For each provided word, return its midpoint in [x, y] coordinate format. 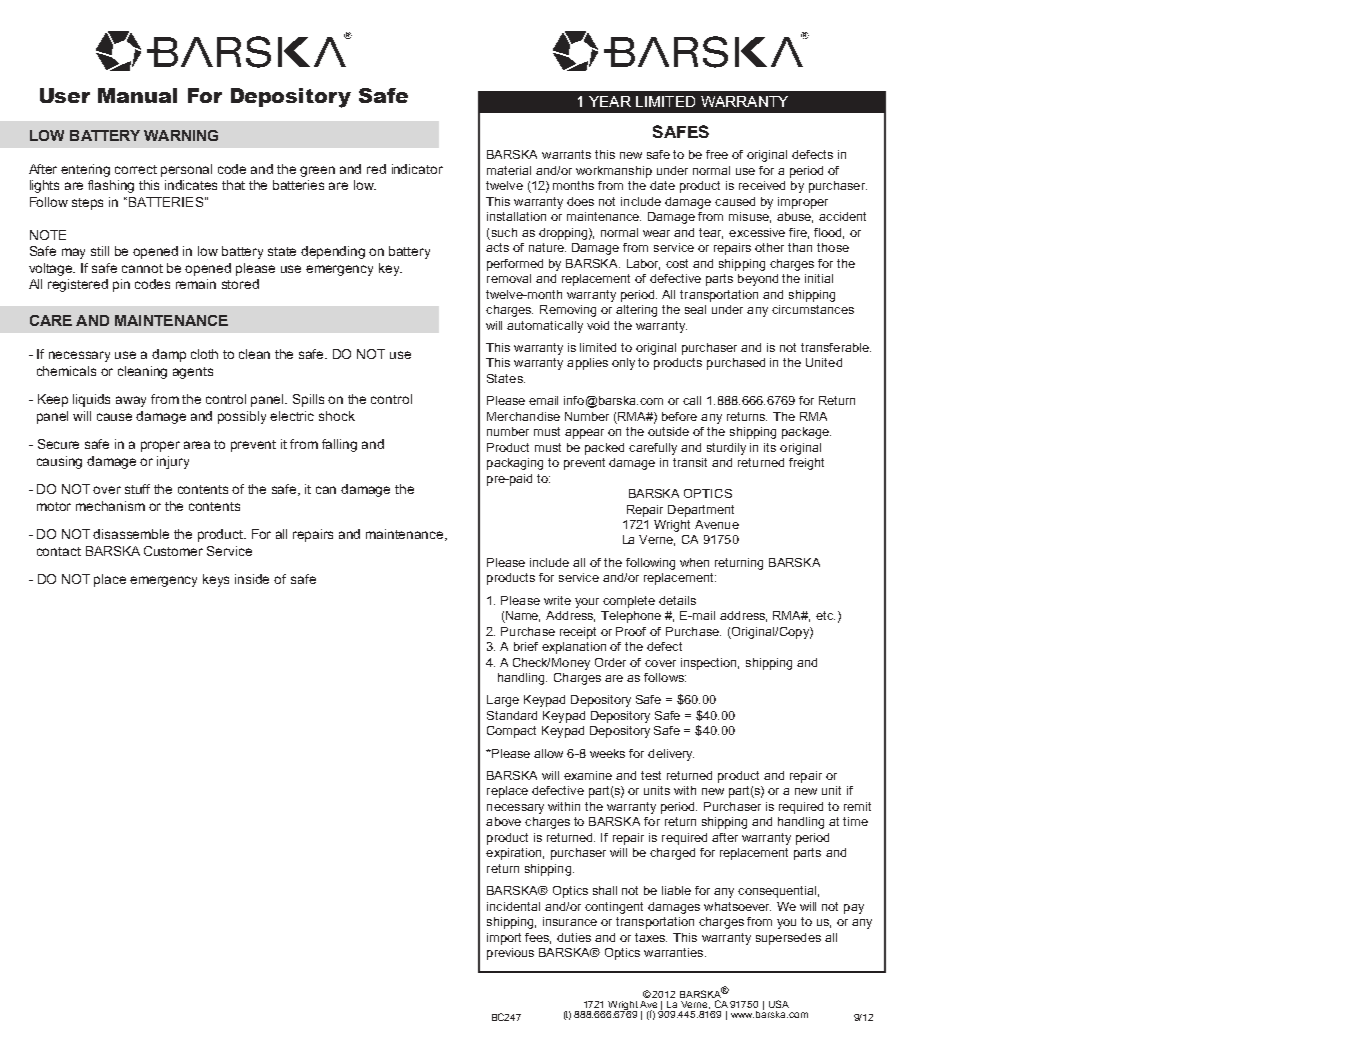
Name [522, 617]
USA [779, 1004]
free [717, 154]
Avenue [717, 524]
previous [510, 954]
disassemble [131, 534]
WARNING [181, 135]
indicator [417, 169]
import [504, 939]
